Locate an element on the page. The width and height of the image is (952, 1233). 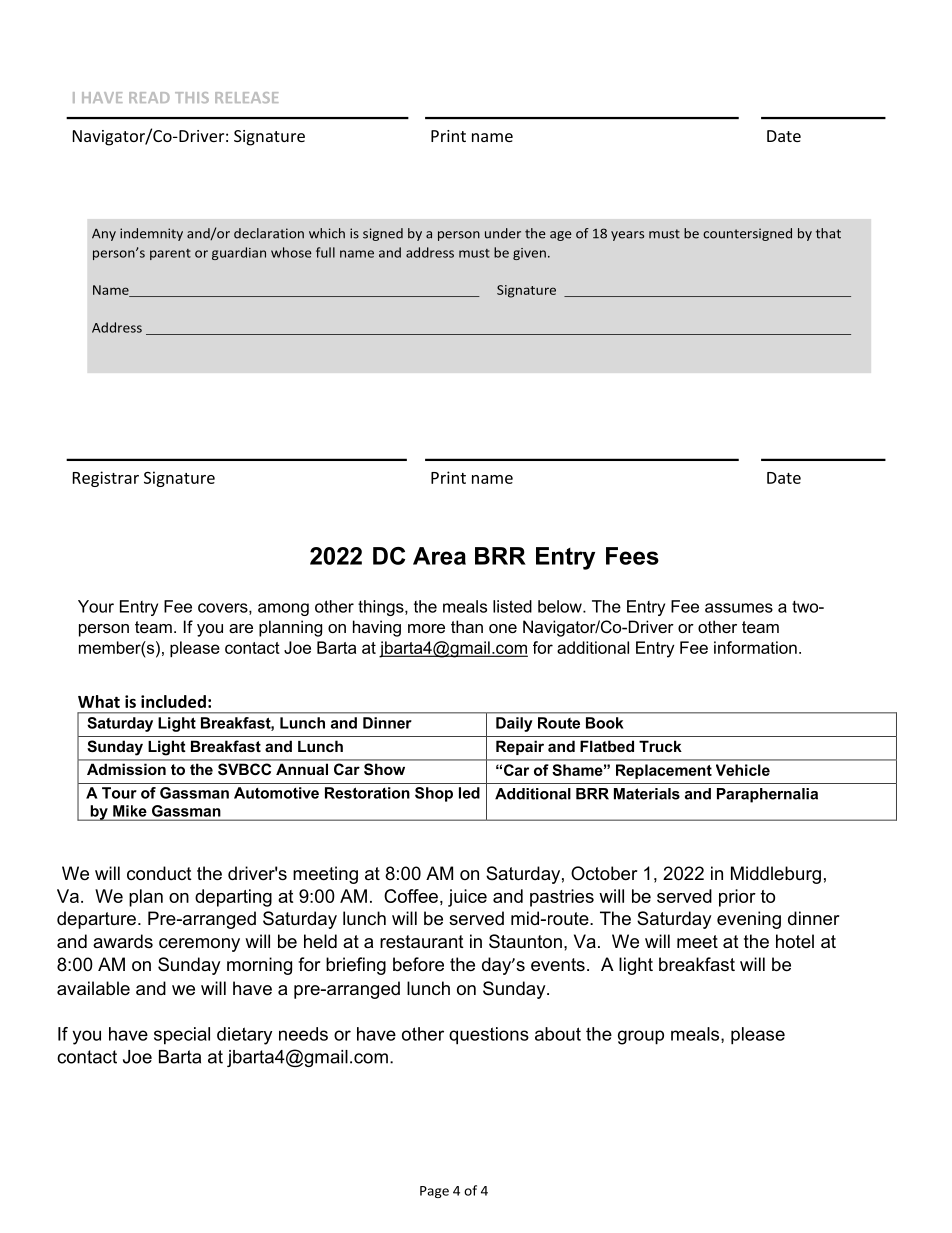
that is located at coordinates (828, 233).
